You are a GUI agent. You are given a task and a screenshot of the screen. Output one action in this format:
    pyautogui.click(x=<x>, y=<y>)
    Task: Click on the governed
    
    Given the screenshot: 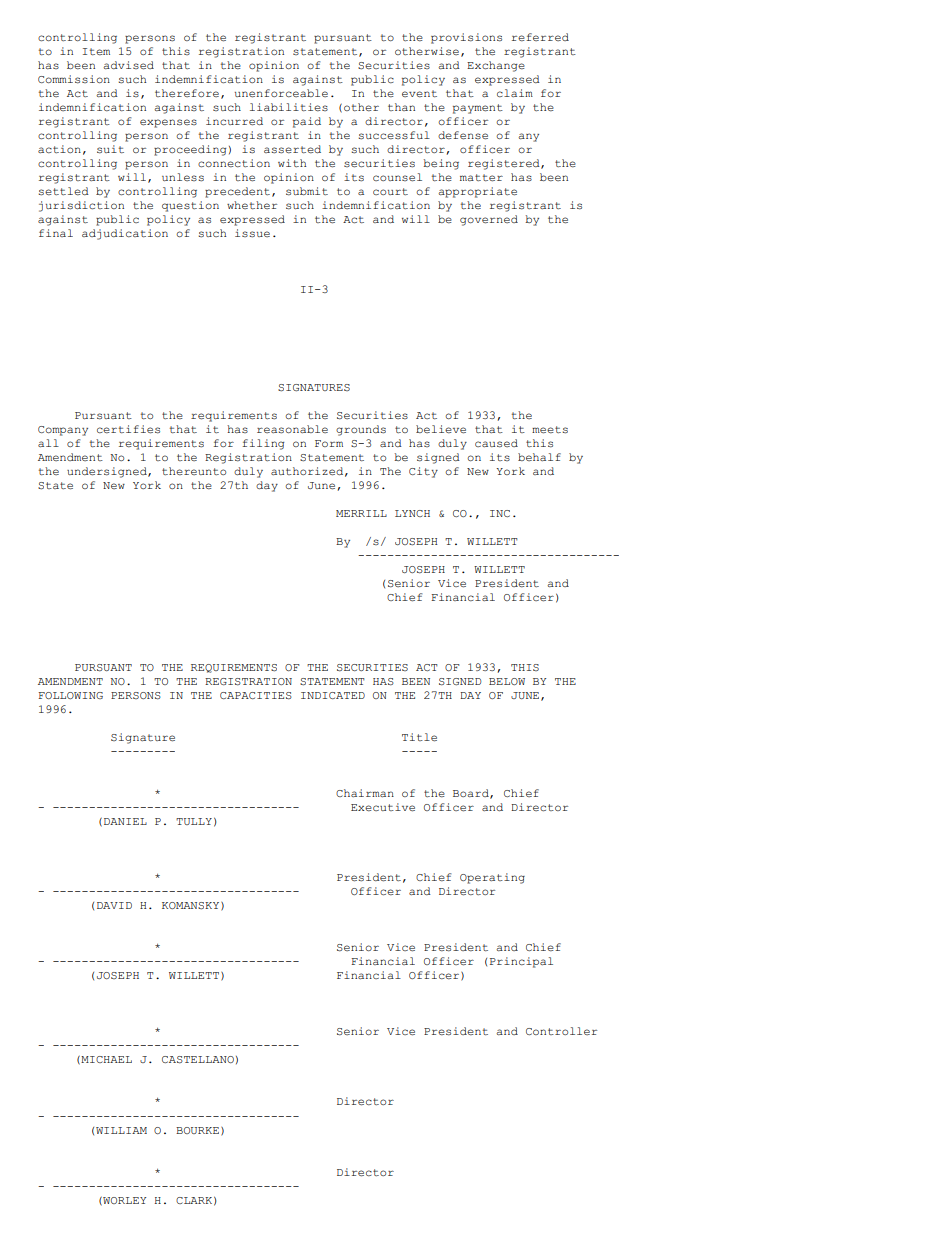 What is the action you would take?
    pyautogui.click(x=489, y=220)
